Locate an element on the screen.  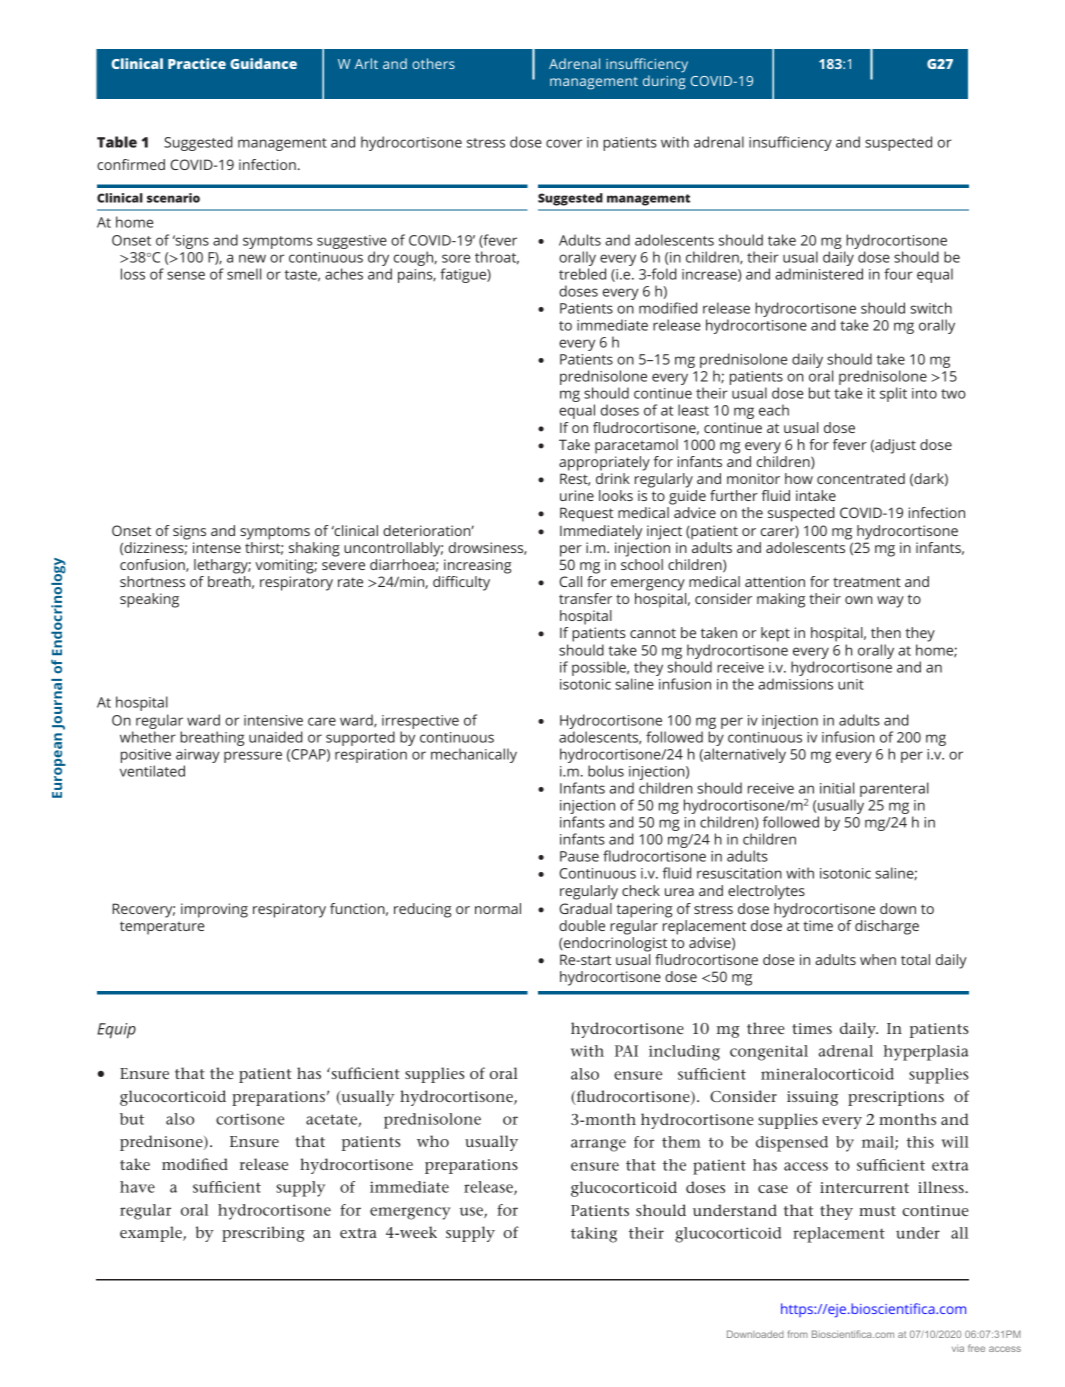
how is located at coordinates (799, 478).
